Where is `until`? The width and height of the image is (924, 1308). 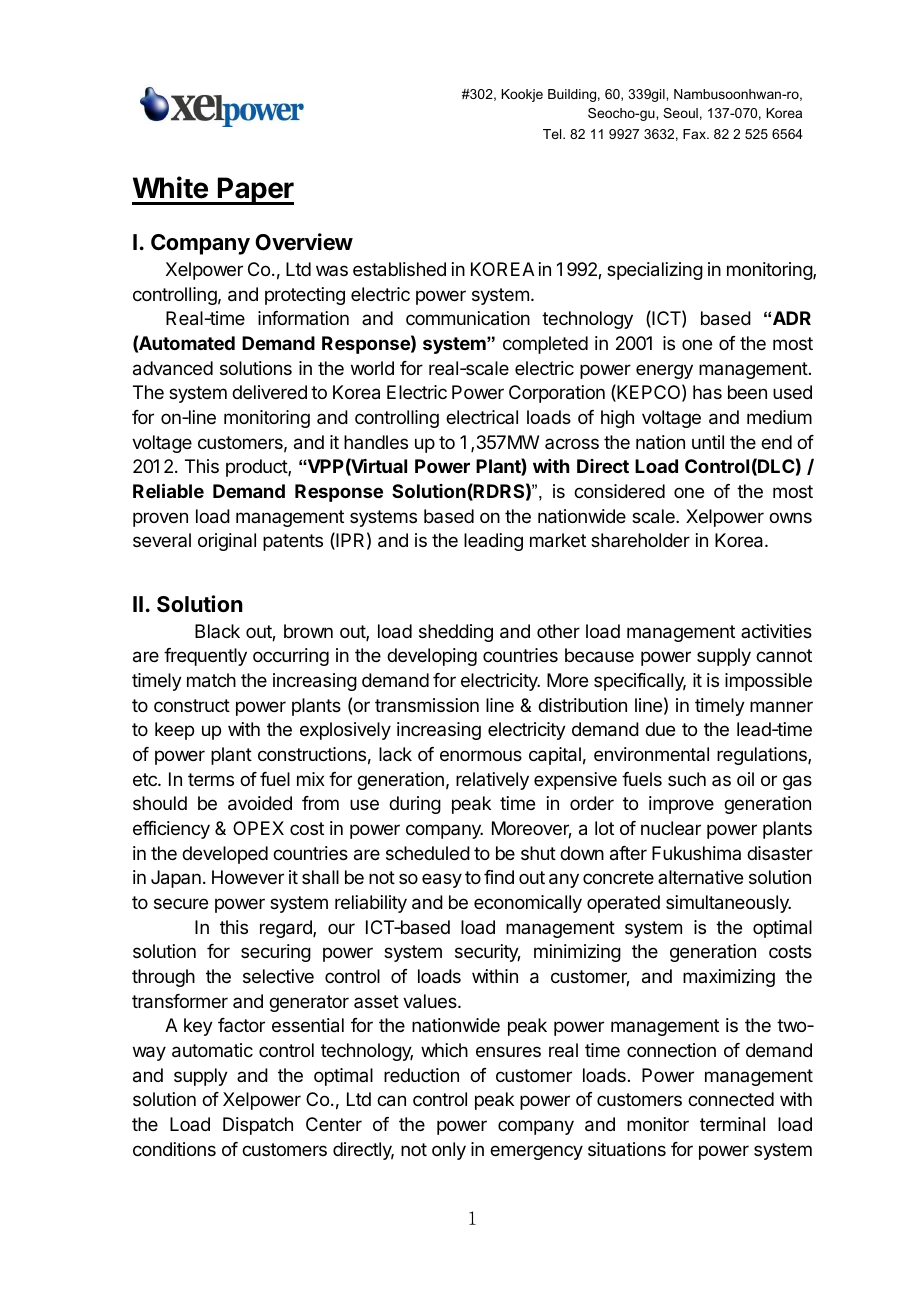
until is located at coordinates (708, 442).
